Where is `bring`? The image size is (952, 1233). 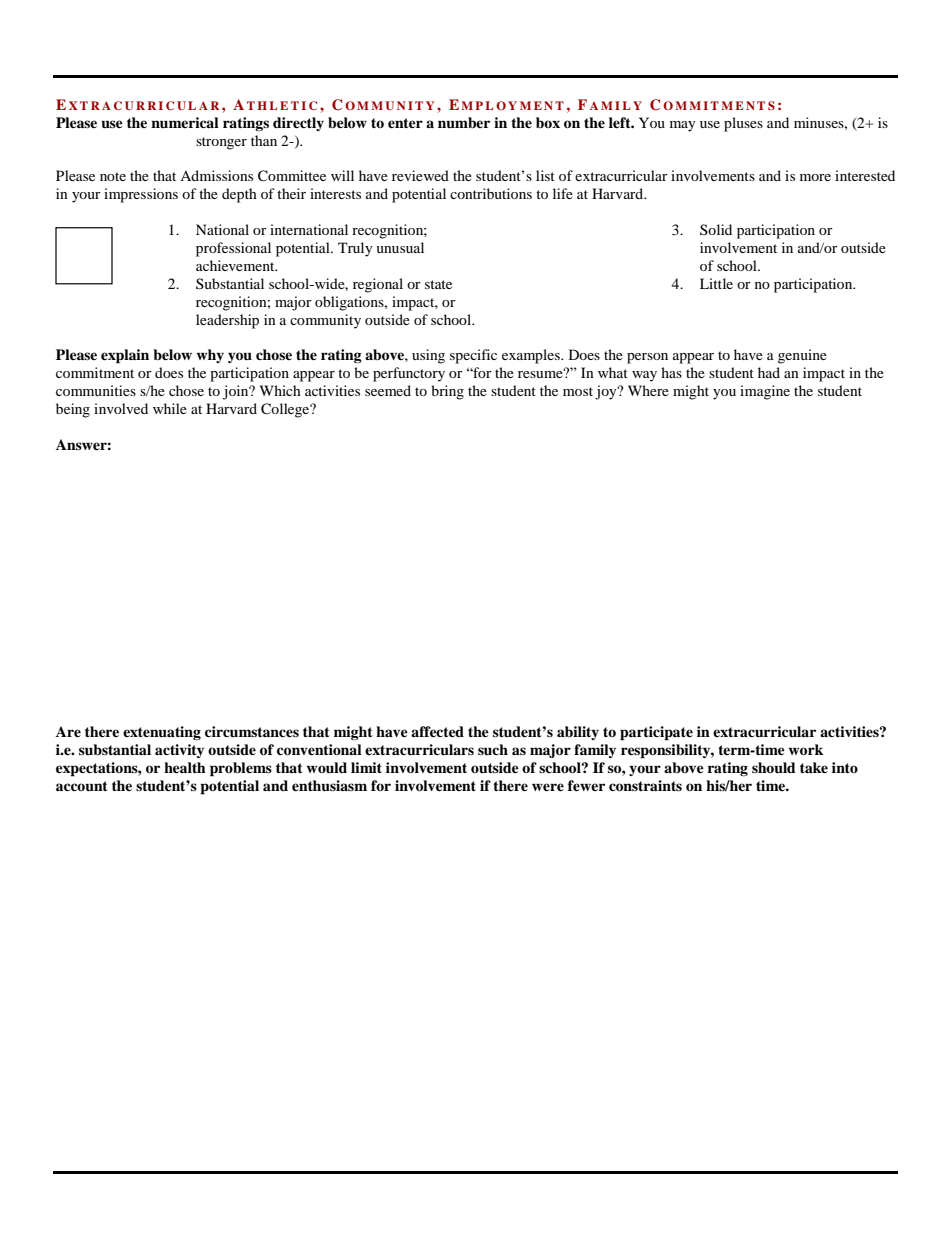 bring is located at coordinates (447, 392).
